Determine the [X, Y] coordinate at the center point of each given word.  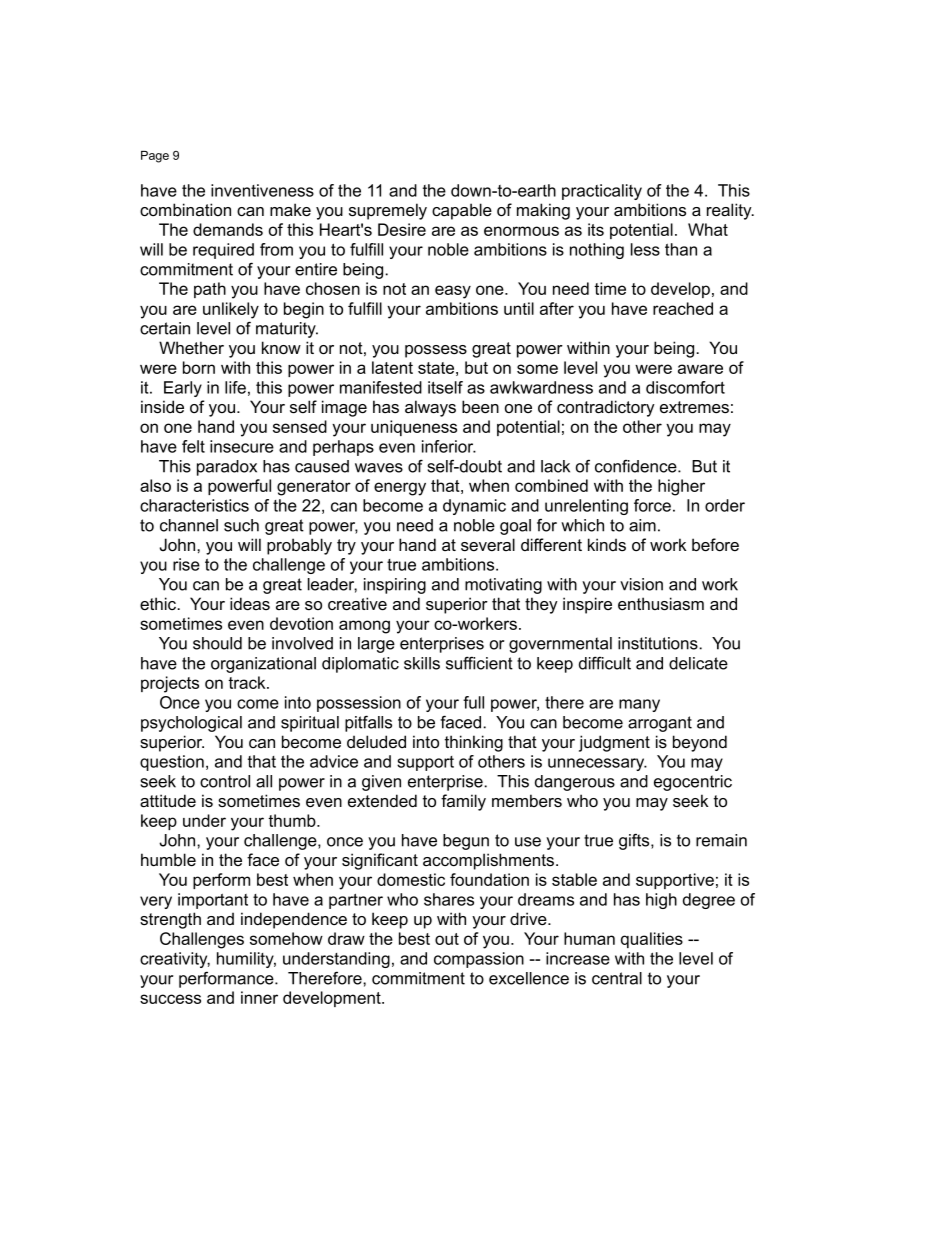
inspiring [395, 586]
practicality [602, 192]
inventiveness [262, 190]
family [463, 802]
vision [641, 584]
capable [462, 211]
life [235, 387]
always [430, 408]
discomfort [685, 387]
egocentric [693, 783]
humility [246, 960]
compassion [479, 960]
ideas [250, 604]
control [225, 781]
